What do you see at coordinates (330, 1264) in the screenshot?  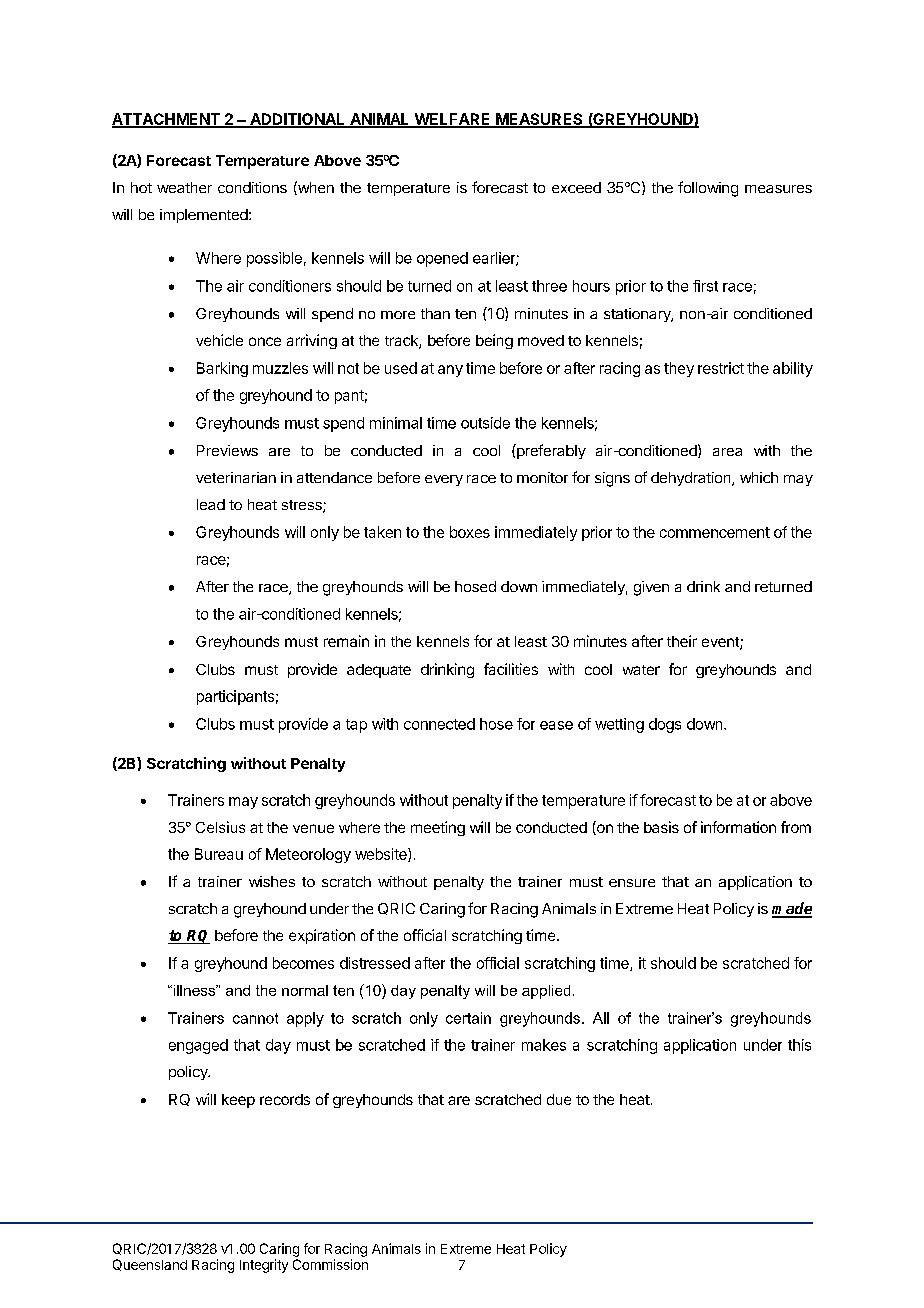 I see `Commission` at bounding box center [330, 1264].
